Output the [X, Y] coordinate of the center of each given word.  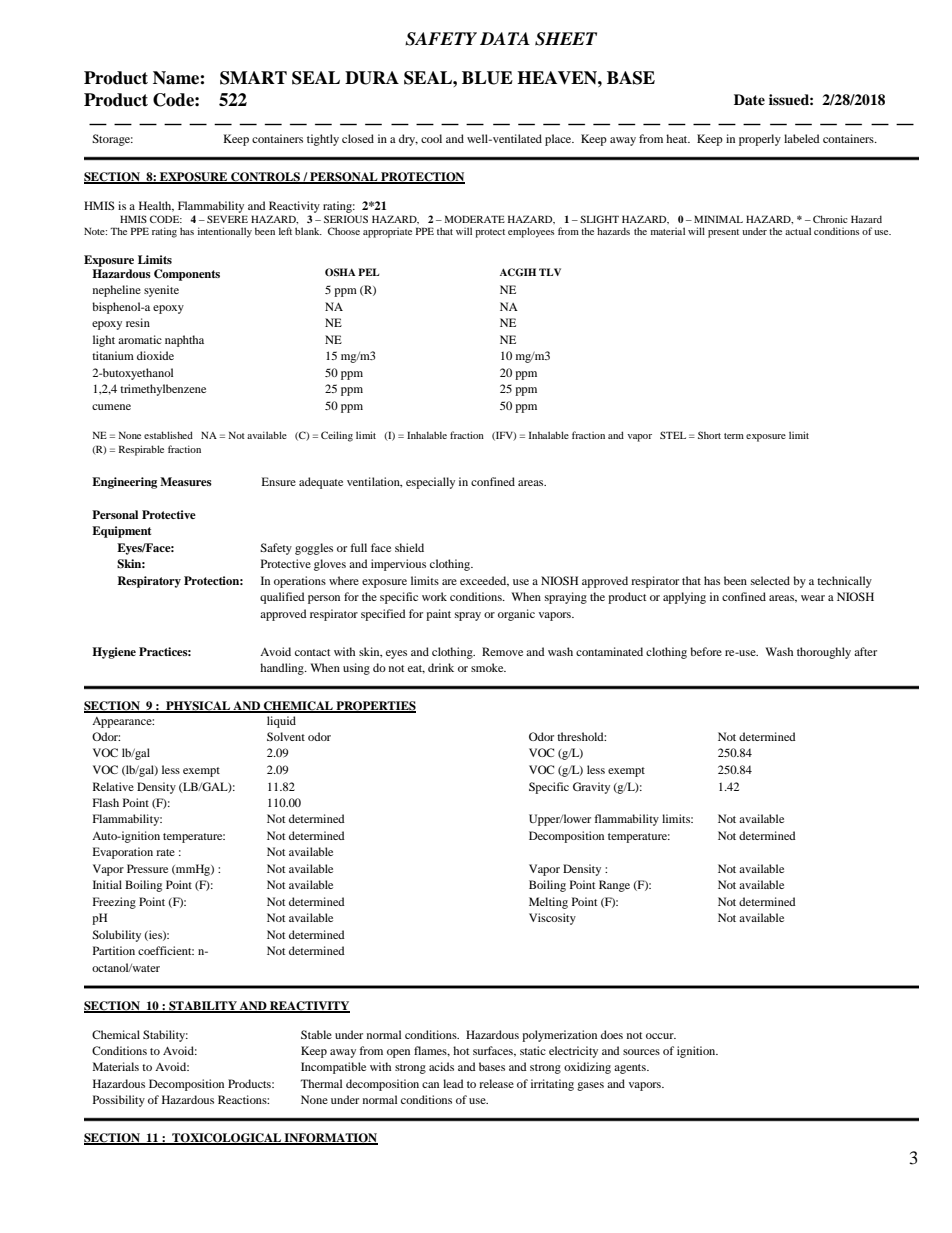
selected [770, 580]
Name [177, 78]
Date [749, 99]
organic [516, 615]
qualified [282, 598]
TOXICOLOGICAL [226, 1139]
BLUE [487, 78]
